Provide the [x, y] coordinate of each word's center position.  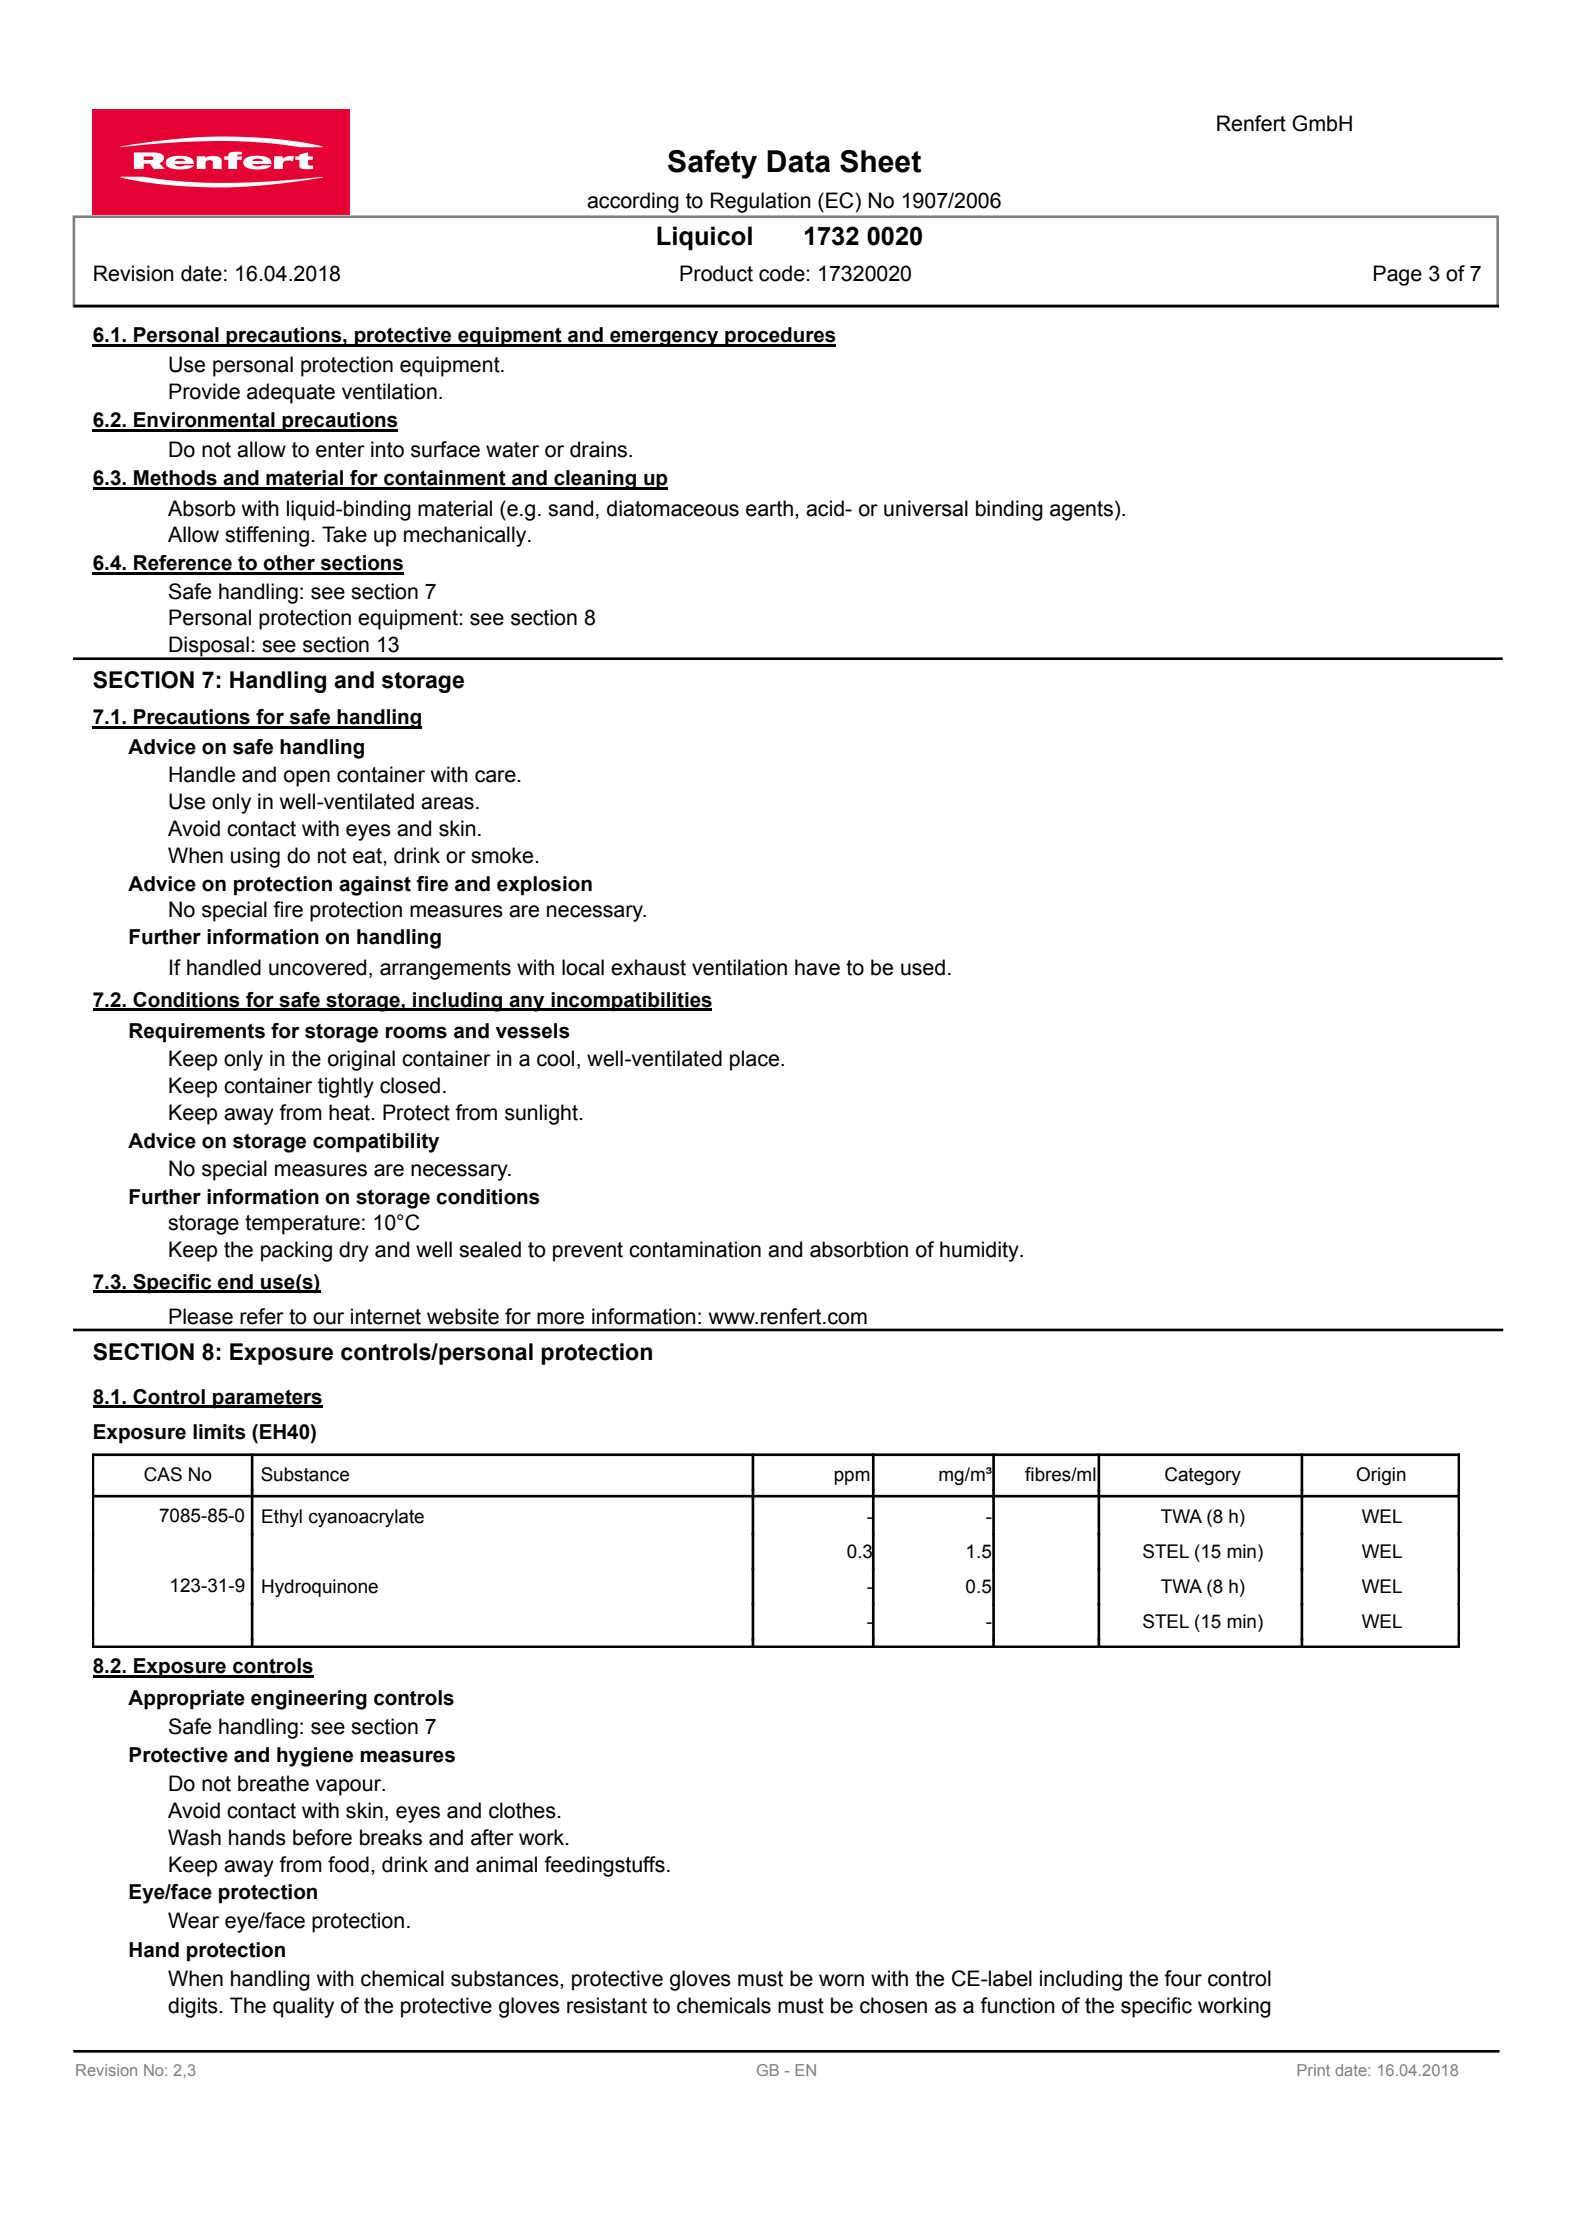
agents [1081, 511]
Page [1398, 275]
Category [1203, 1476]
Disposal [209, 647]
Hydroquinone [320, 1588]
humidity [980, 1251]
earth [769, 508]
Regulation [761, 202]
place [756, 1060]
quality [303, 2007]
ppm [852, 1477]
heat [349, 1112]
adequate [291, 393]
